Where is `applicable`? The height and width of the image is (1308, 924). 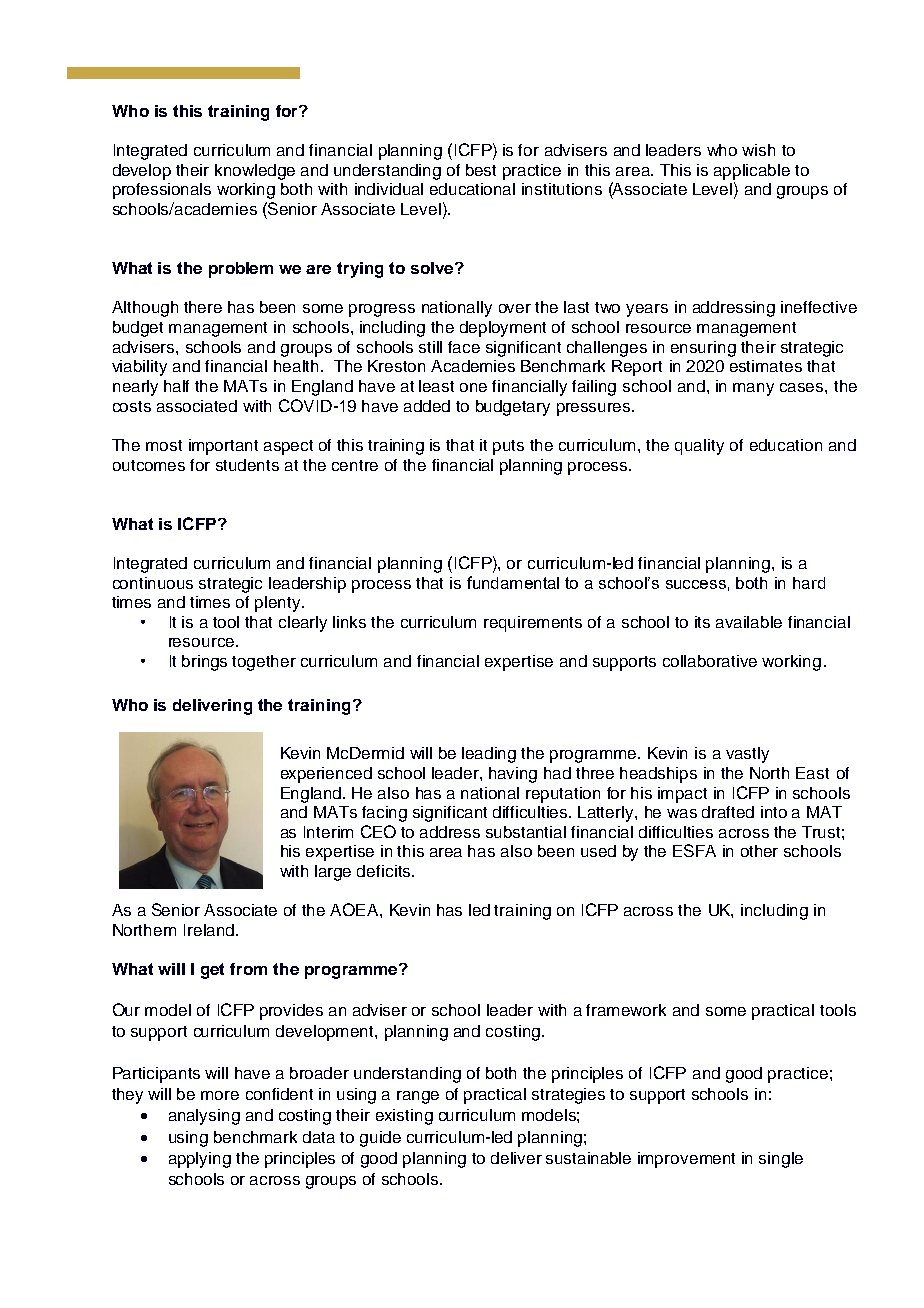 applicable is located at coordinates (752, 172).
